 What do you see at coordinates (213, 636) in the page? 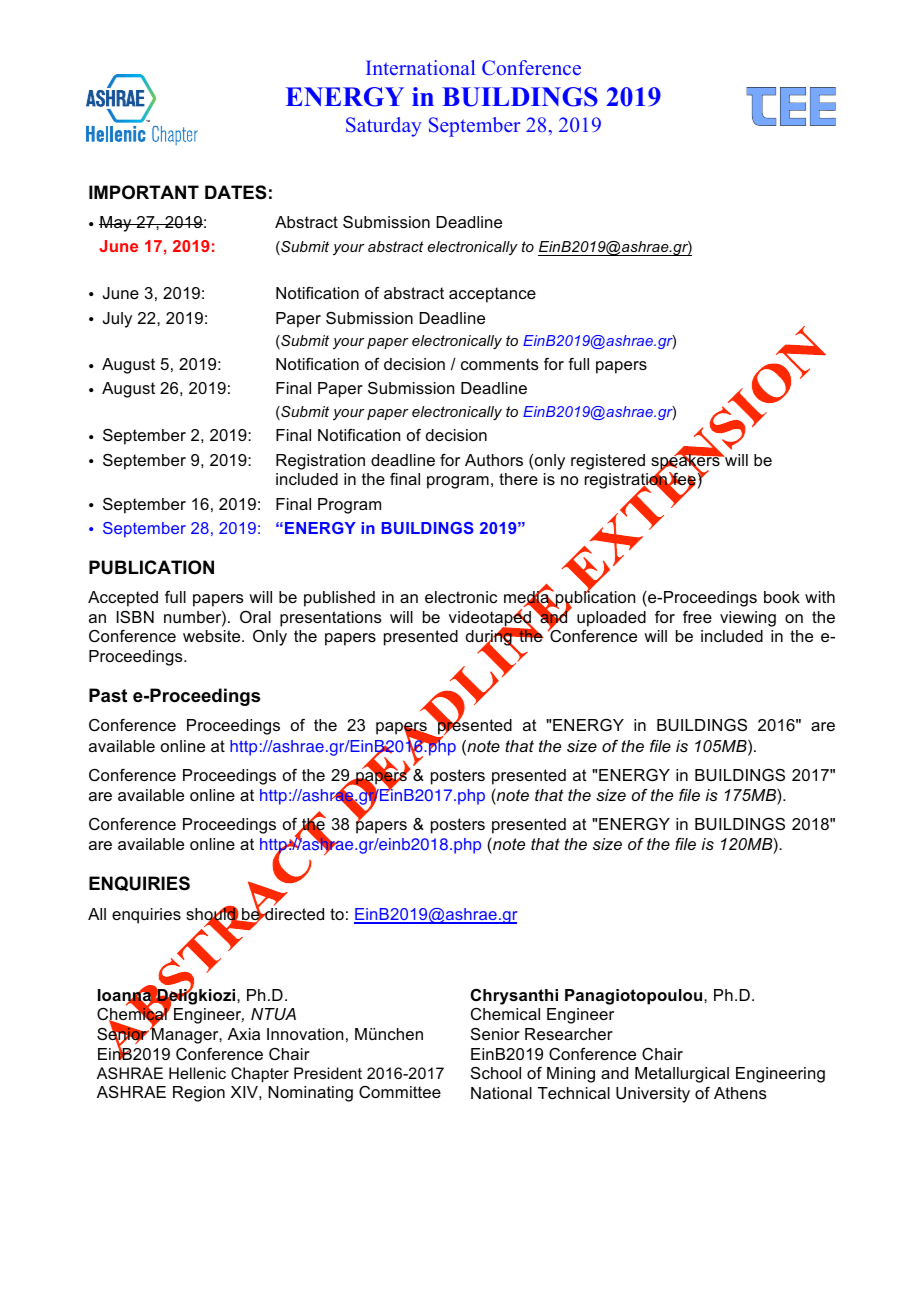
I see `website` at bounding box center [213, 636].
